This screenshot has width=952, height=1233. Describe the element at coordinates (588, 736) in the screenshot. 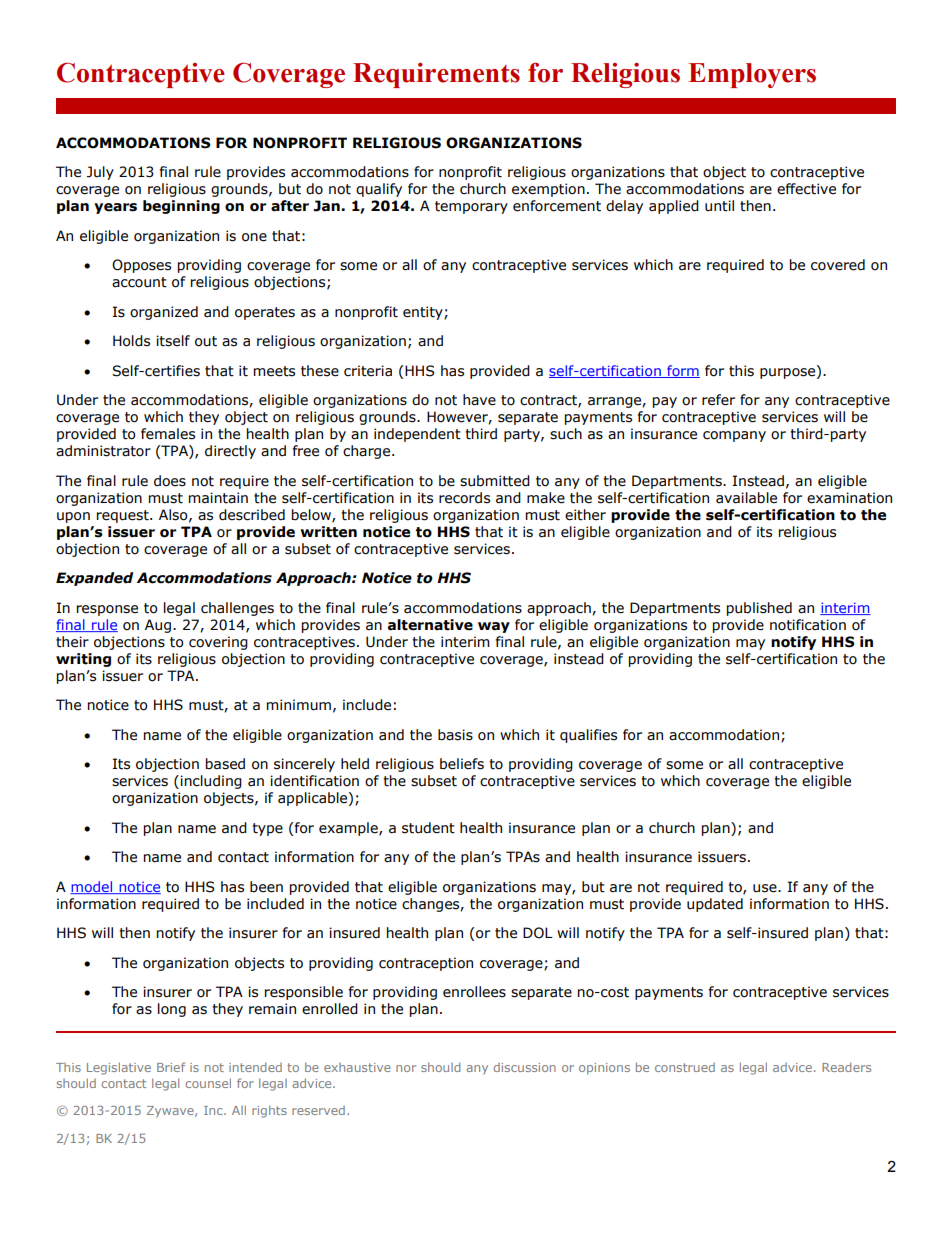

I see `qualifies` at that location.
